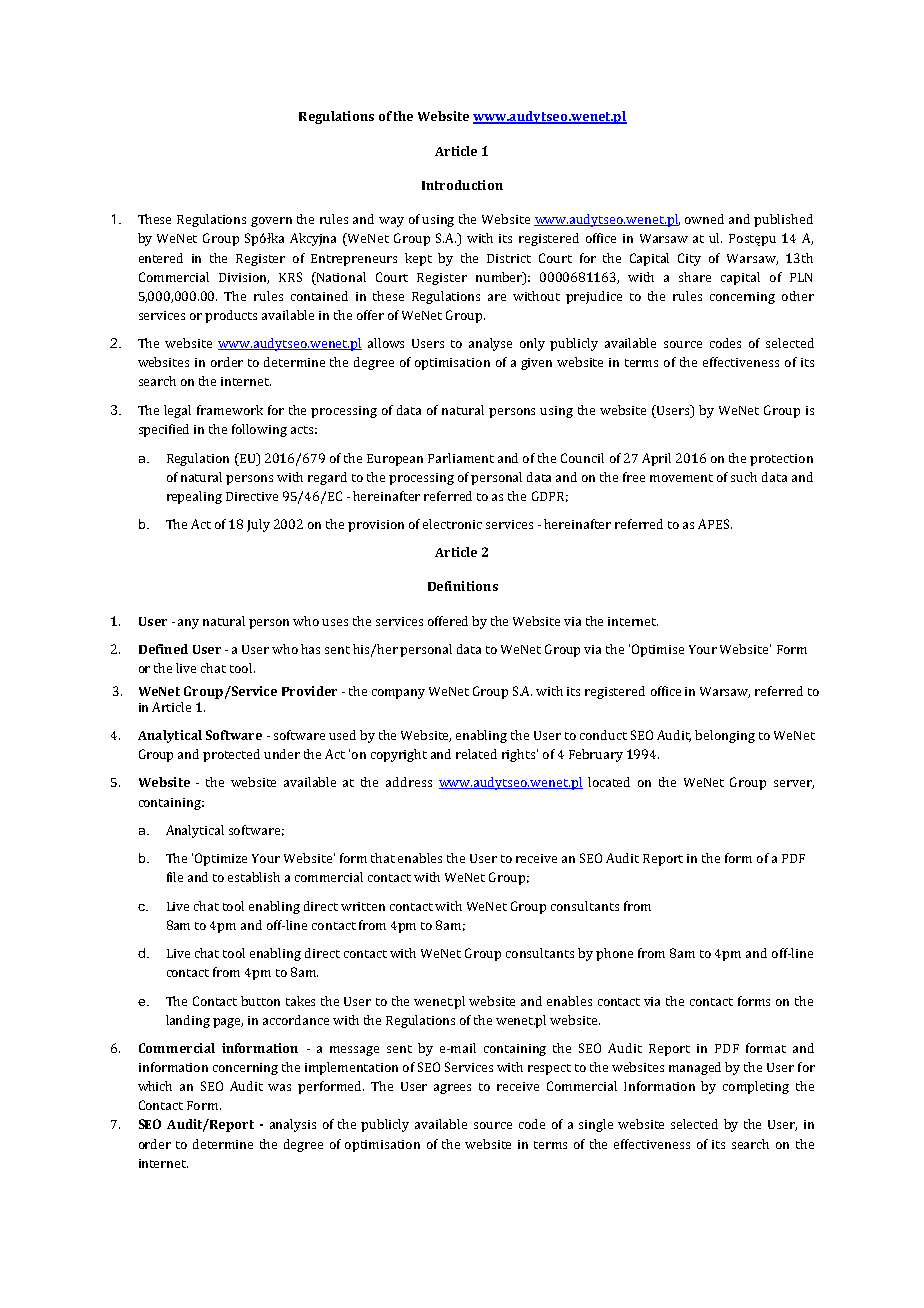  Describe the element at coordinates (231, 755) in the image. I see `protected` at that location.
